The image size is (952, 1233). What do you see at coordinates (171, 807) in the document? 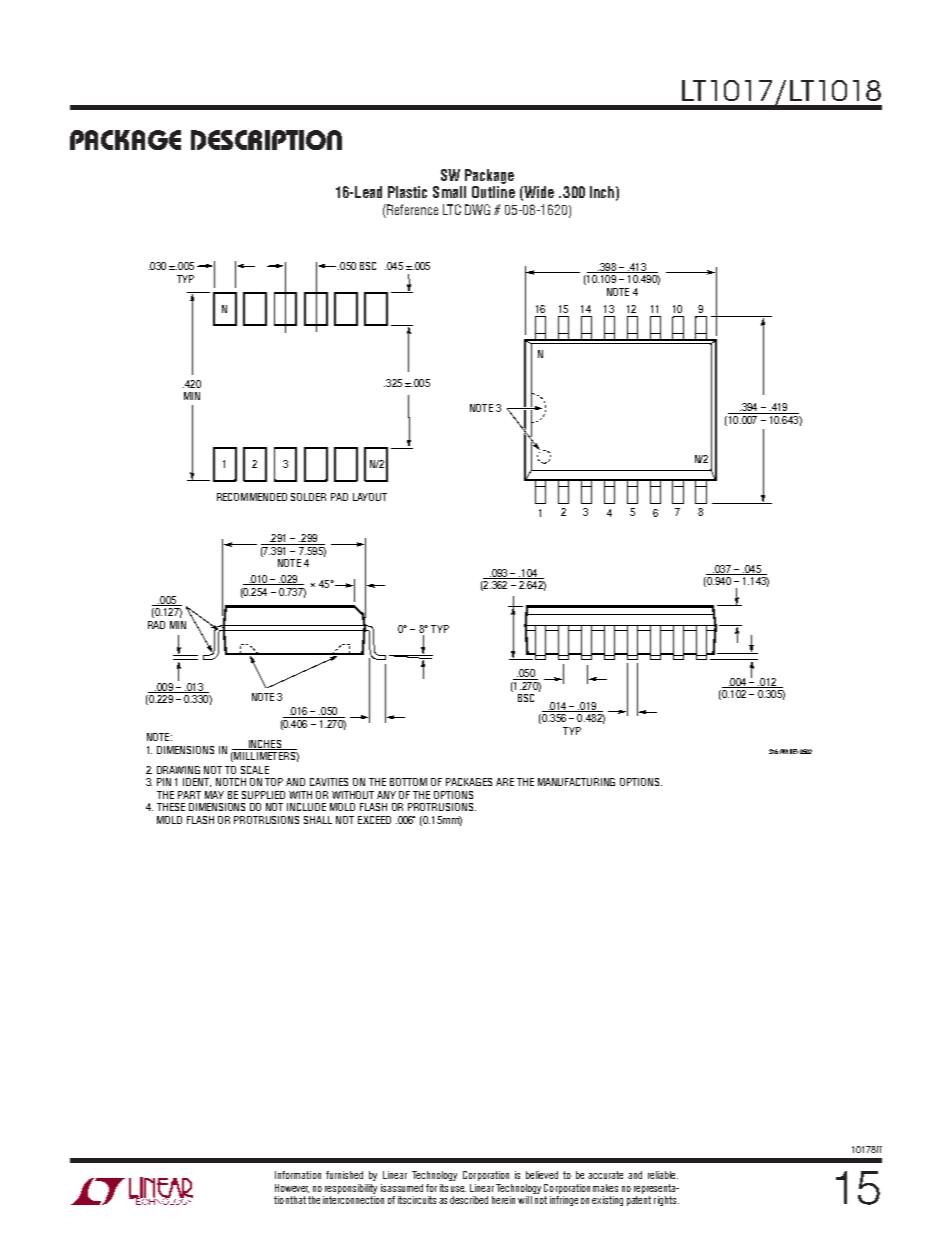
I see `THESE` at bounding box center [171, 807].
